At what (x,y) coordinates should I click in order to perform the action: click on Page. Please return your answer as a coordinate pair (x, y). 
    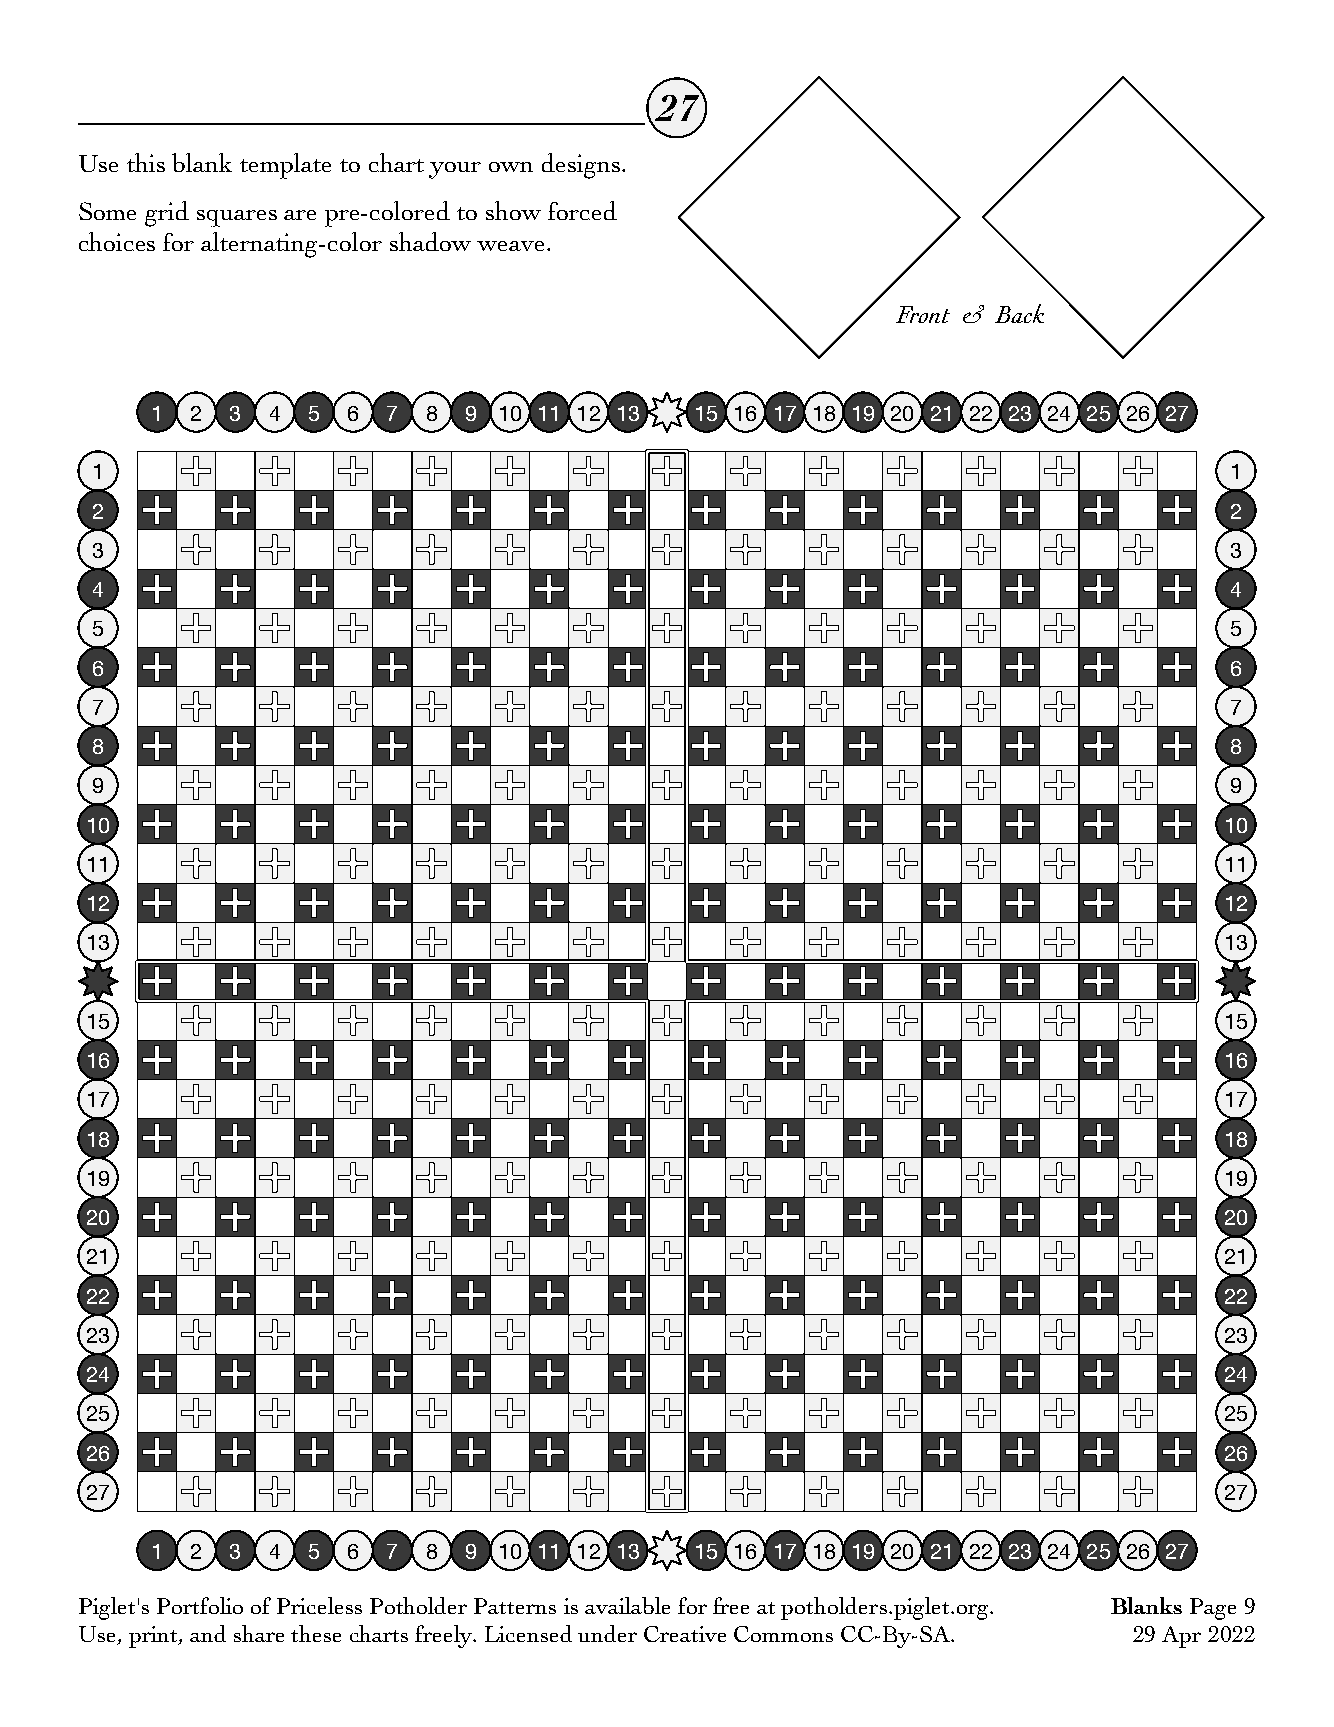
    Looking at the image, I should click on (1213, 1609).
